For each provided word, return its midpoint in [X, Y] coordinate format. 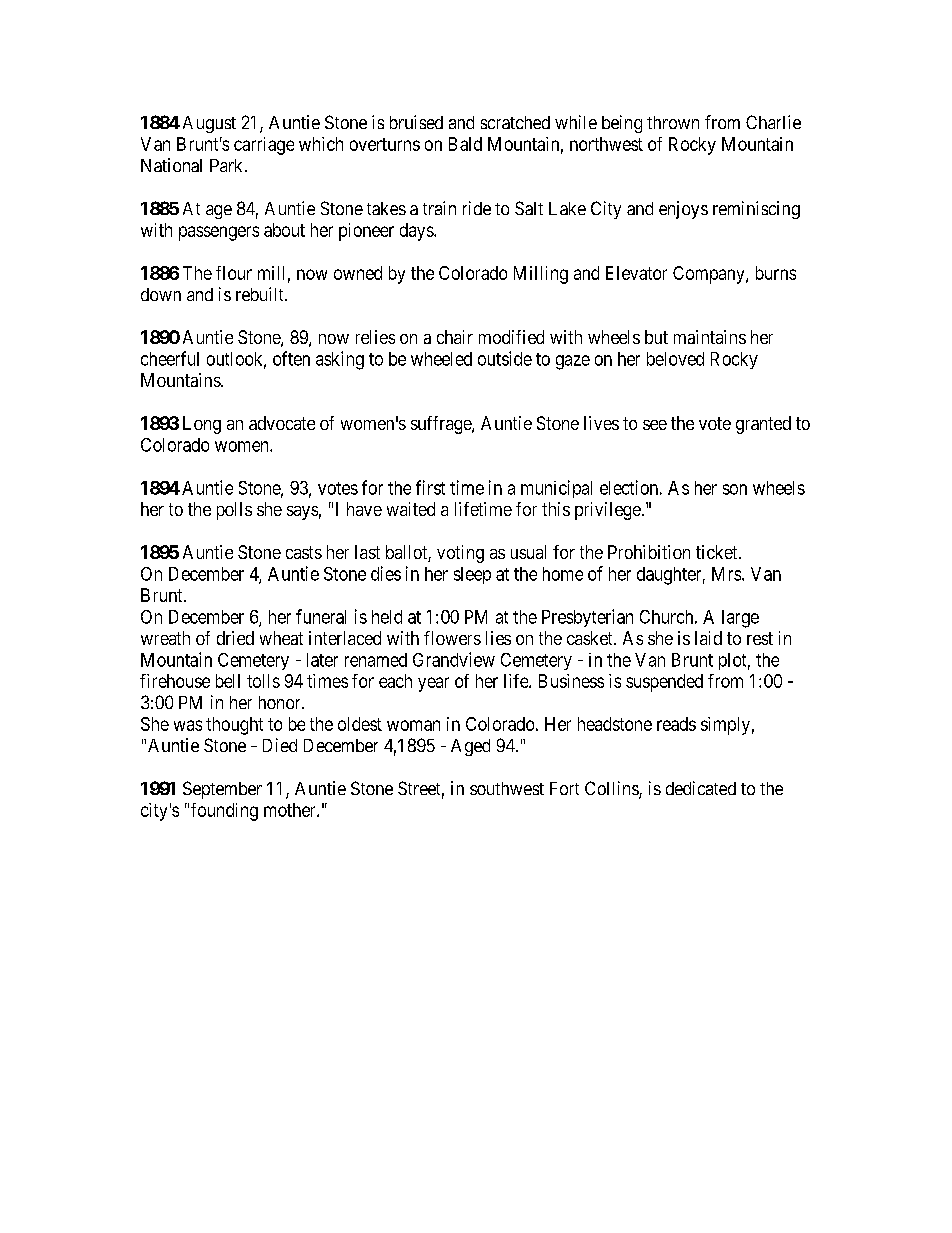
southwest [507, 788]
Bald [465, 144]
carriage [264, 146]
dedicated [701, 788]
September [222, 790]
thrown [673, 122]
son [735, 489]
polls [234, 511]
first [430, 487]
